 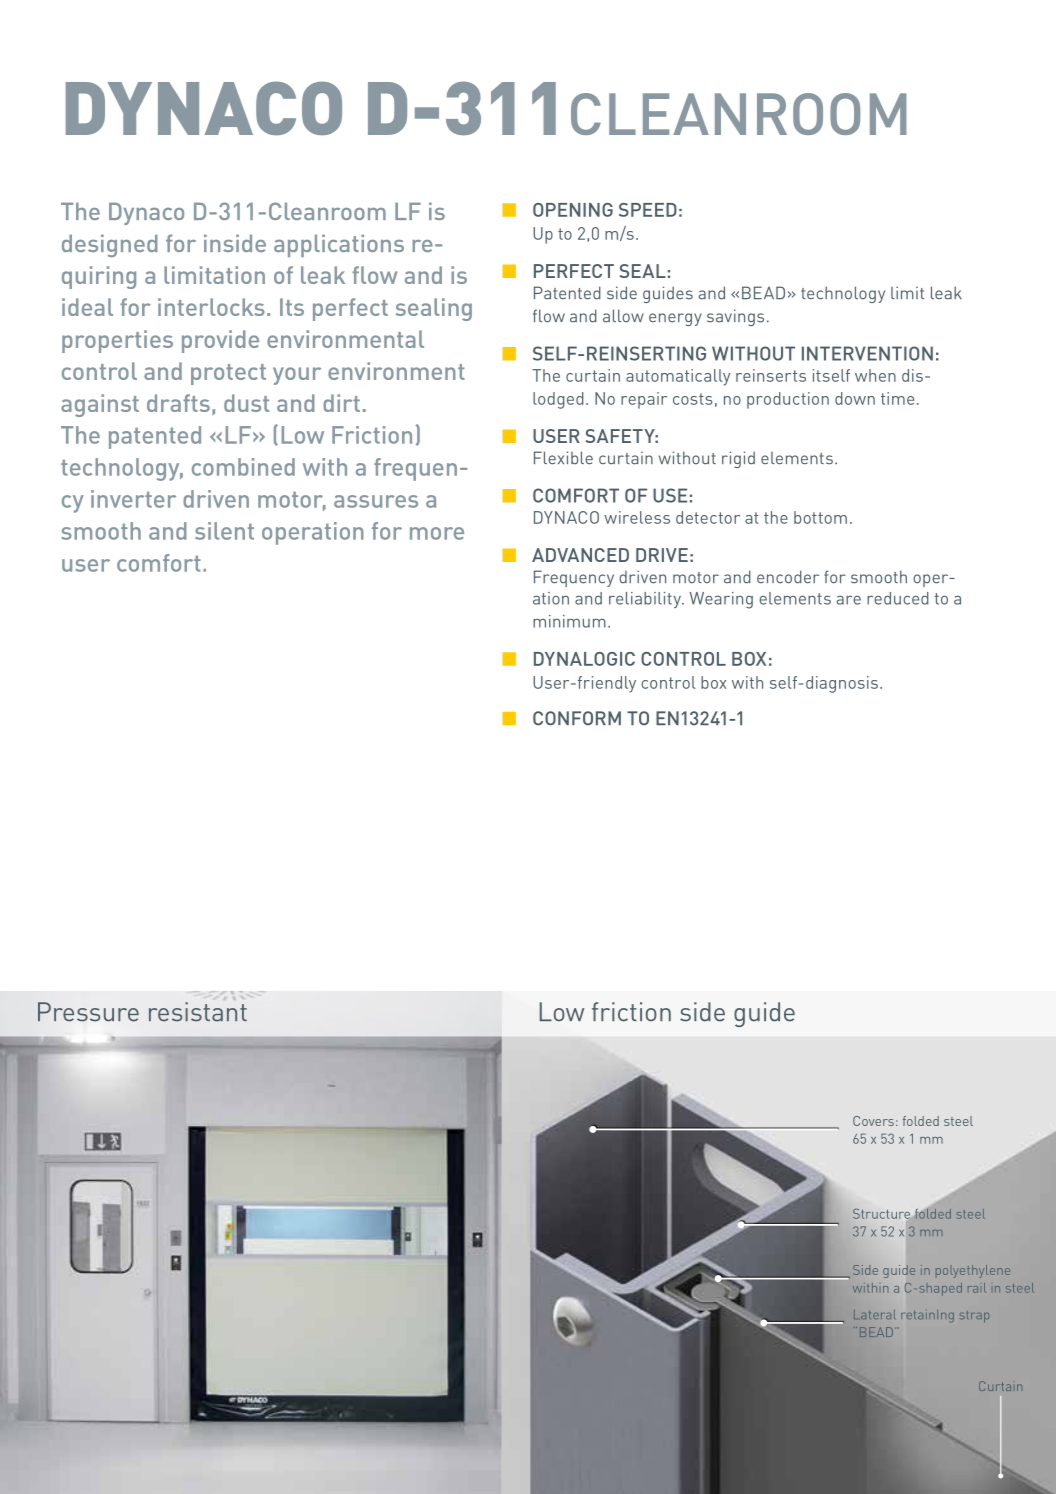 I want to click on polyethylene, so click(x=973, y=1271).
